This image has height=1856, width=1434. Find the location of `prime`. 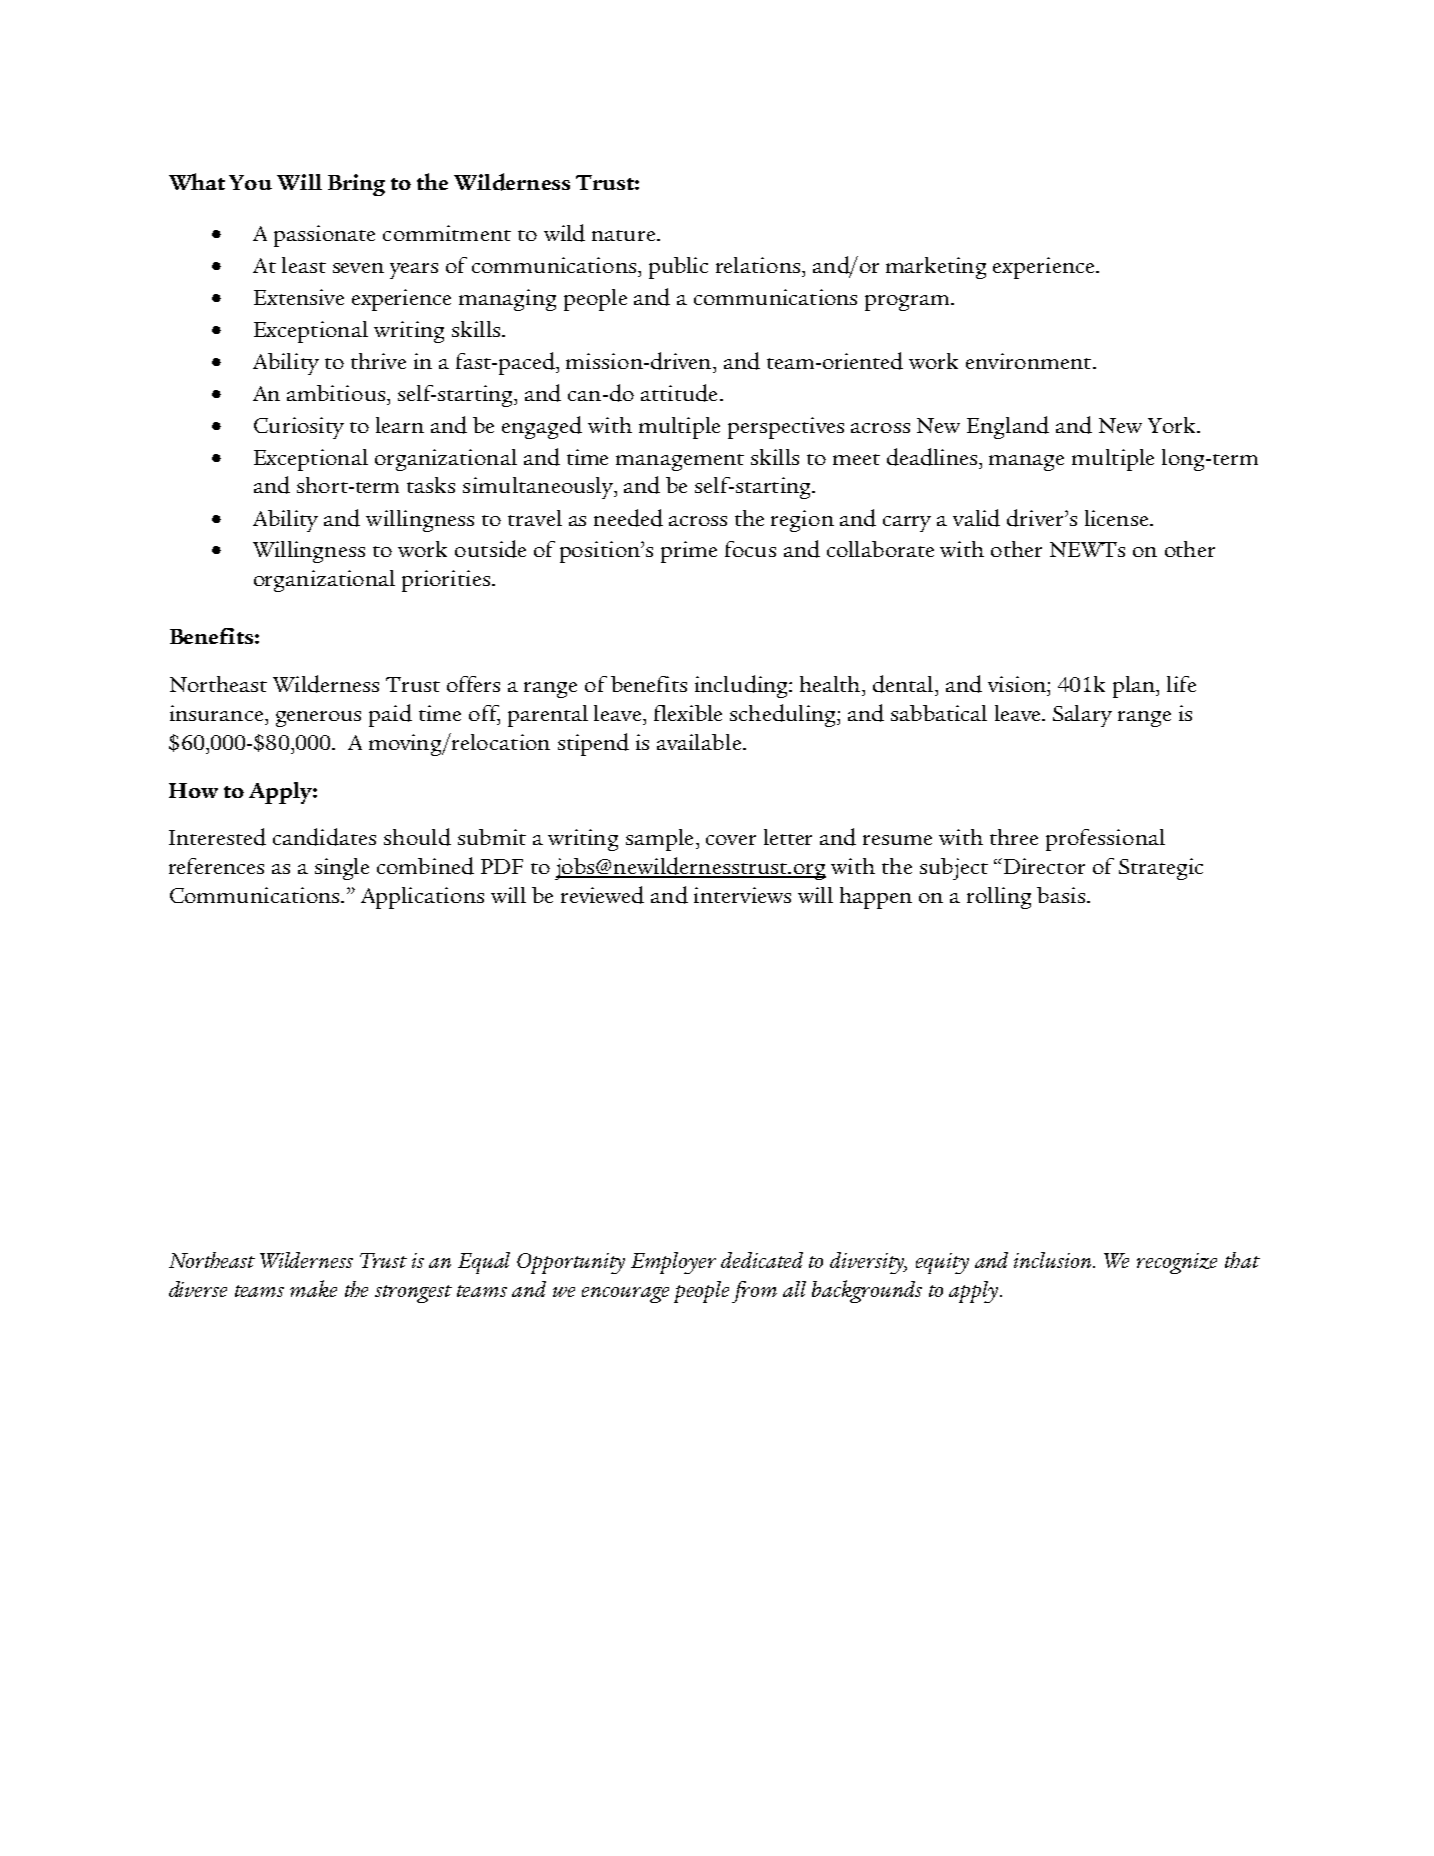

prime is located at coordinates (689, 552).
